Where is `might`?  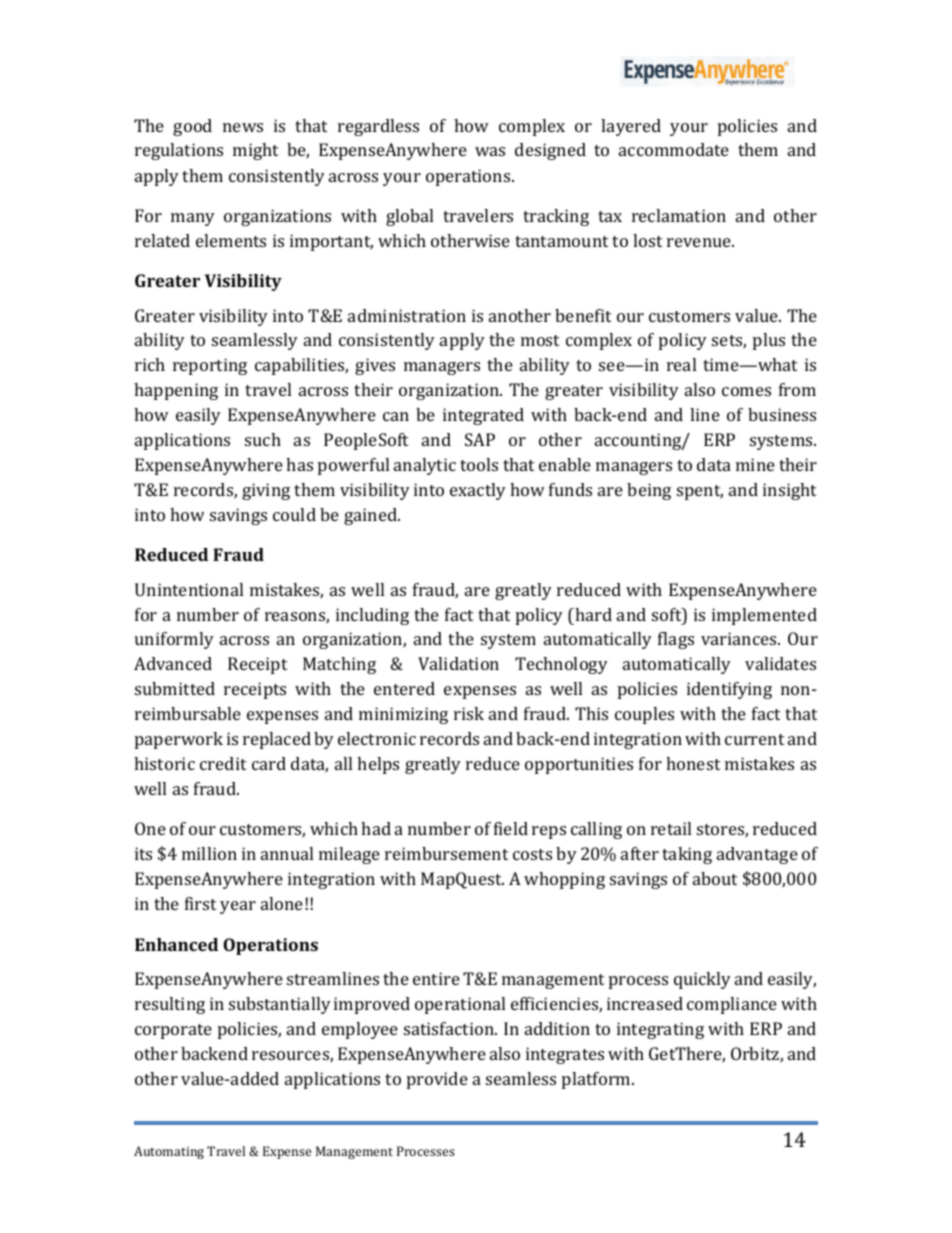 might is located at coordinates (255, 151).
